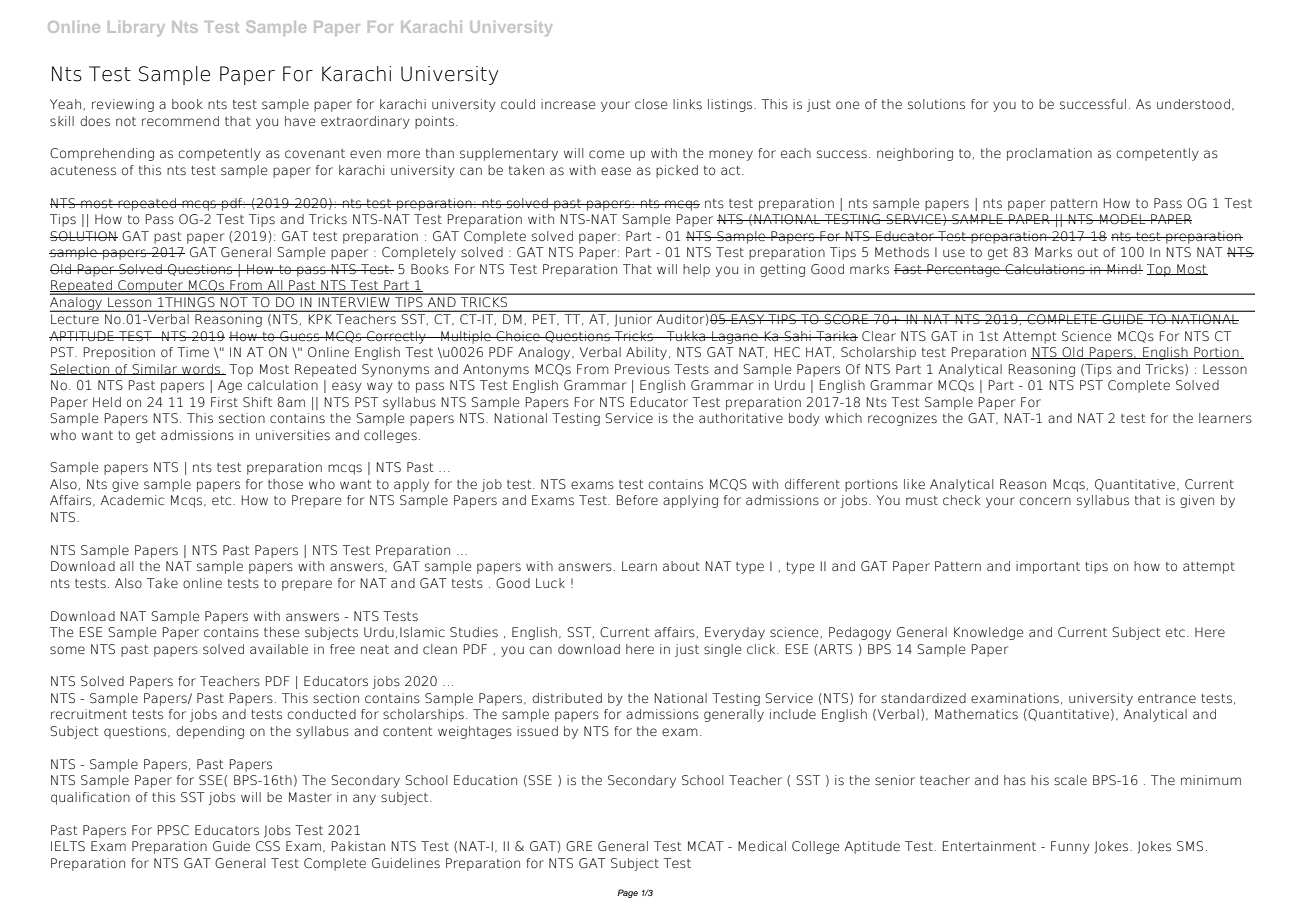 Image resolution: width=1308 pixels, height=924 pixels. I want to click on concern, so click(1045, 501).
